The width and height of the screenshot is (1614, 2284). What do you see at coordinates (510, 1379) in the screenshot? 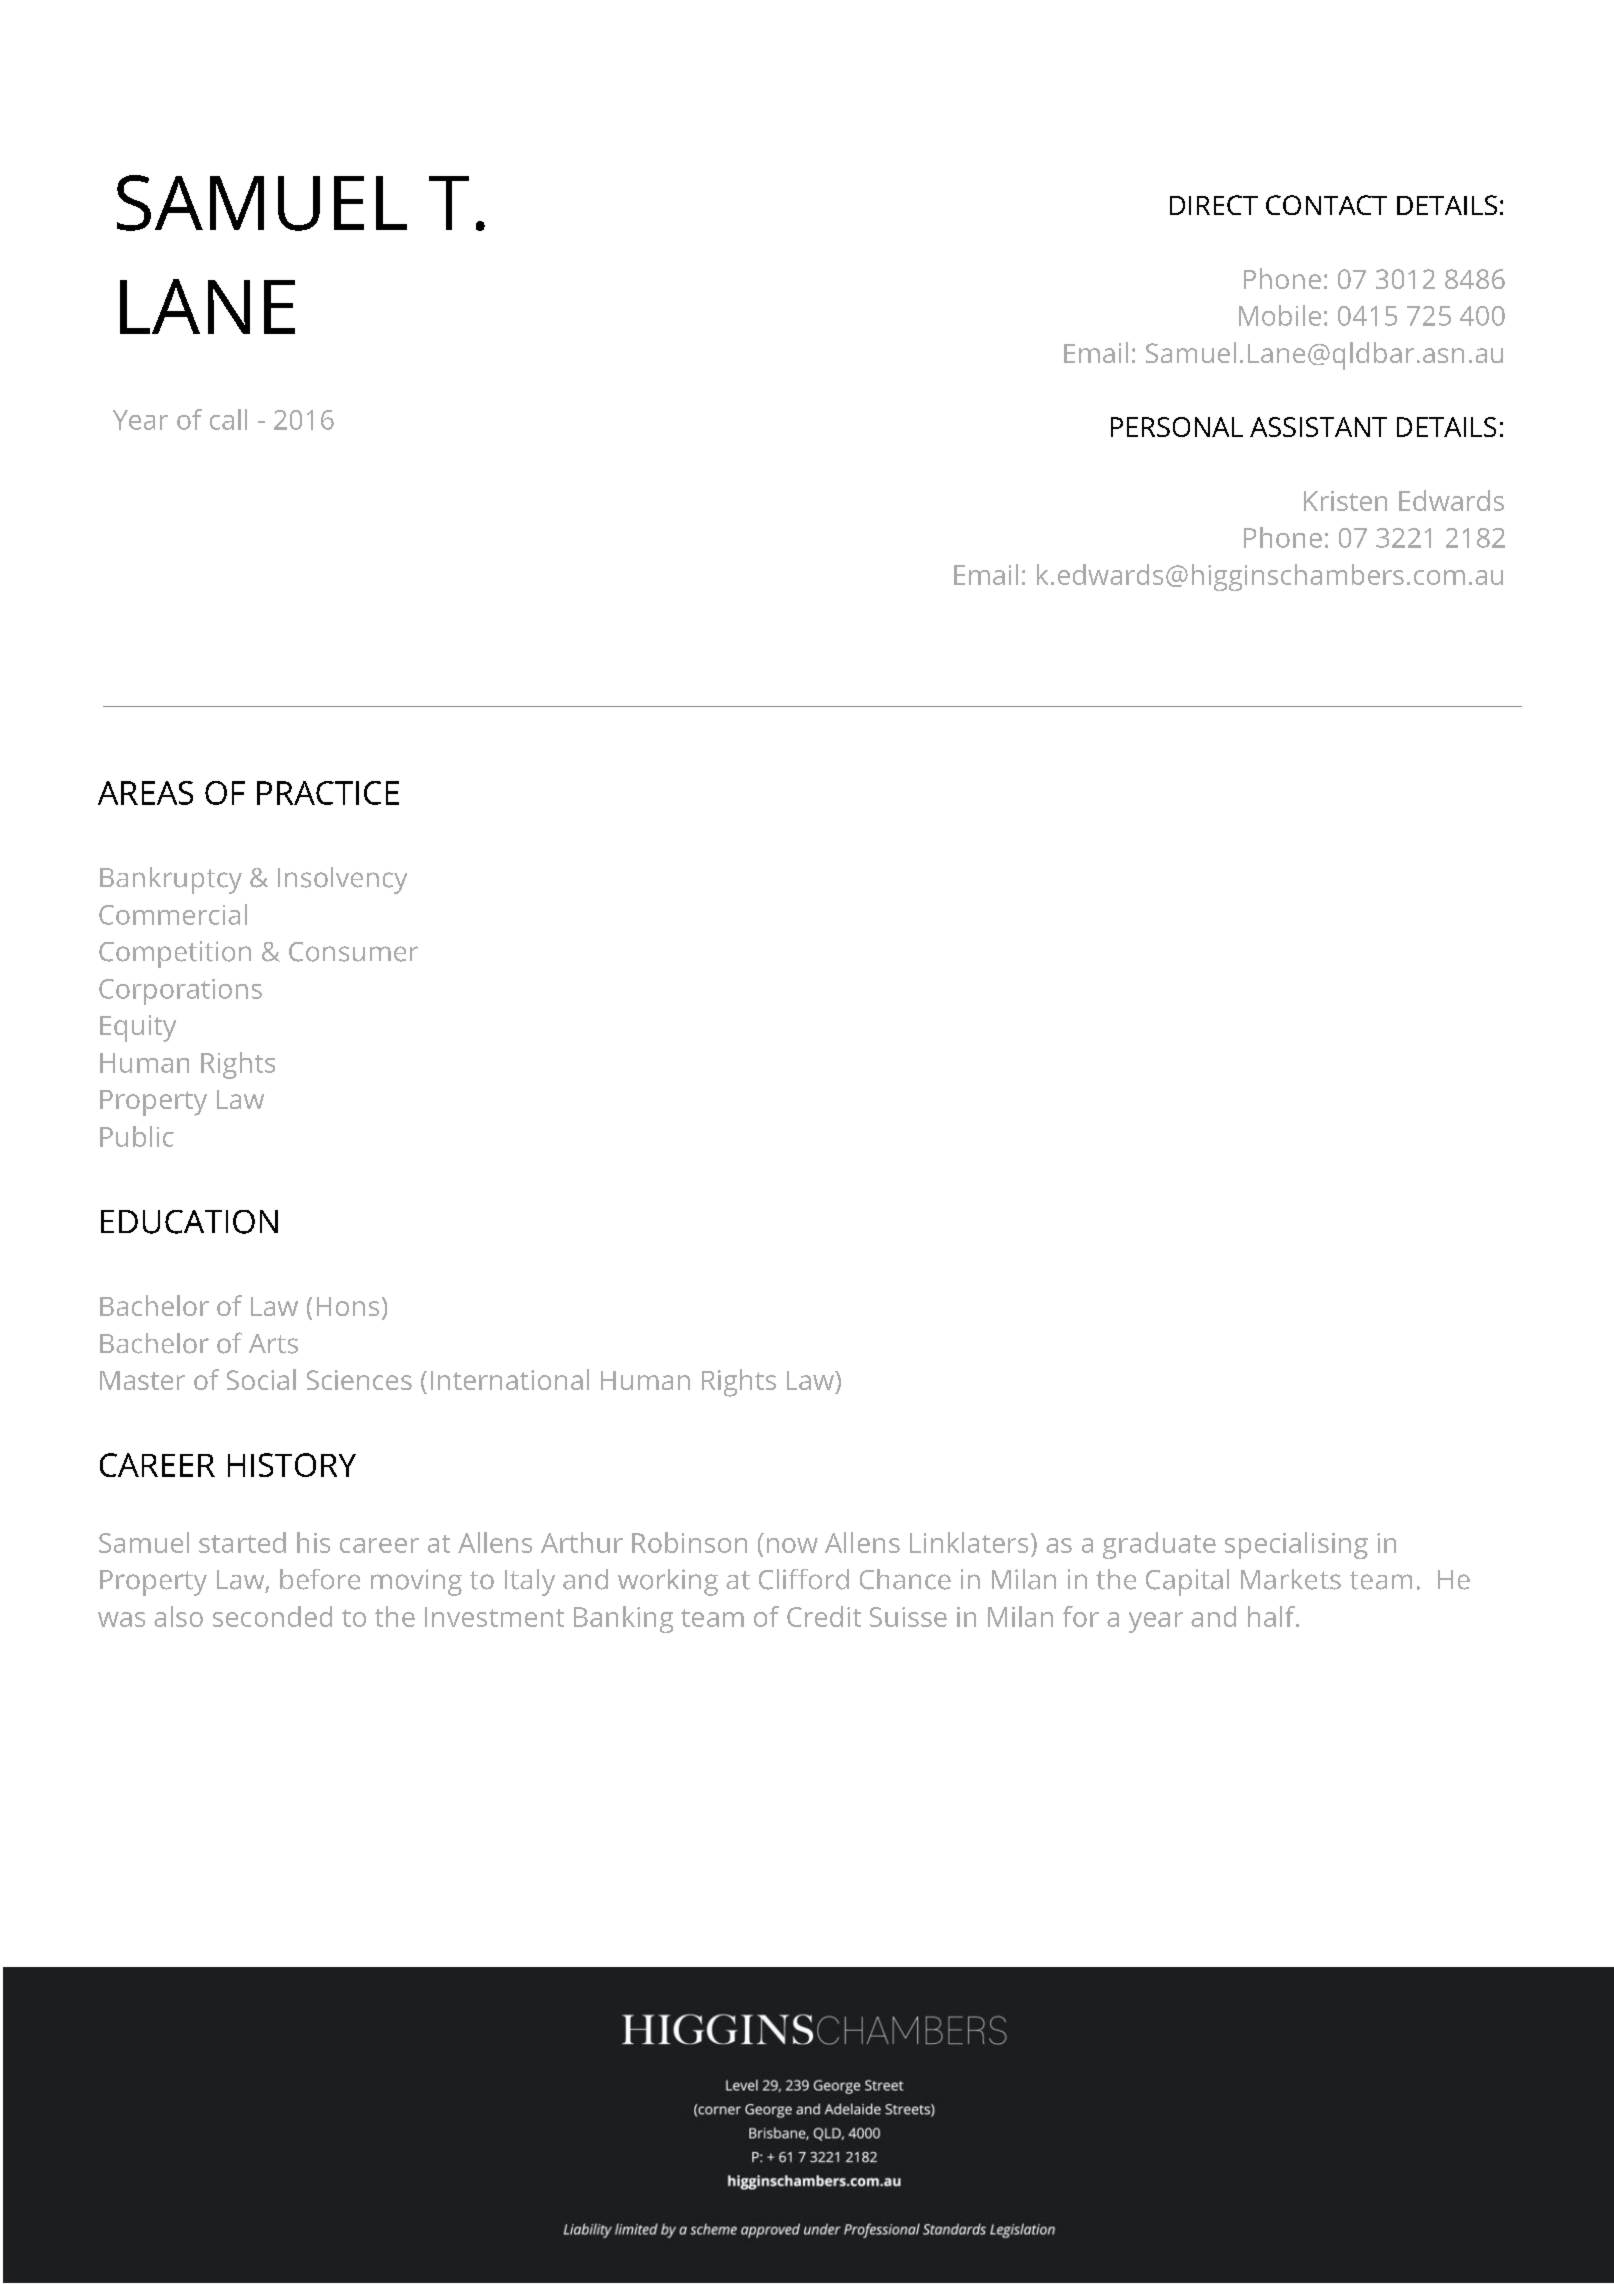
I see `International` at bounding box center [510, 1379].
